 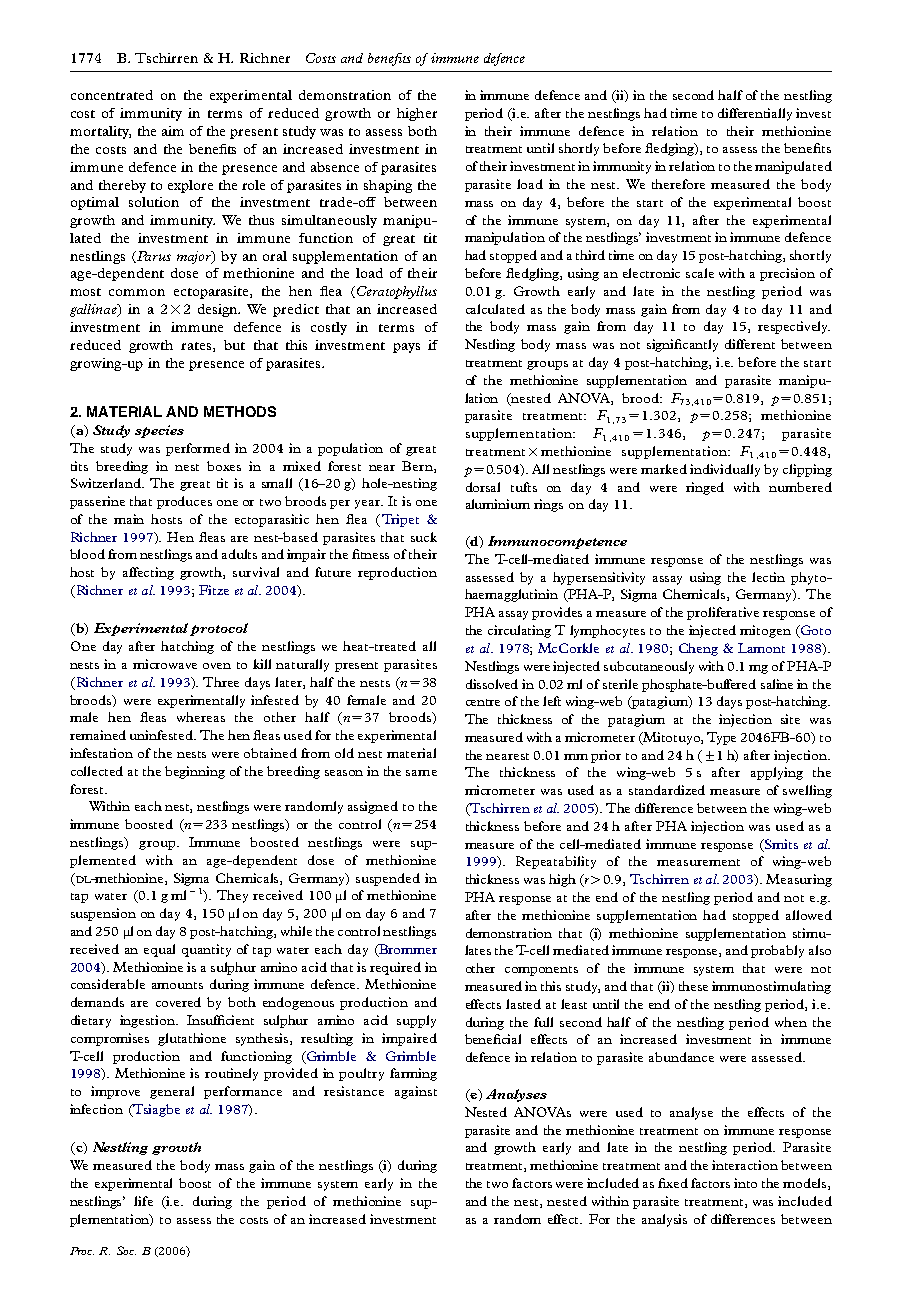 I want to click on Lamont, so click(x=761, y=648).
